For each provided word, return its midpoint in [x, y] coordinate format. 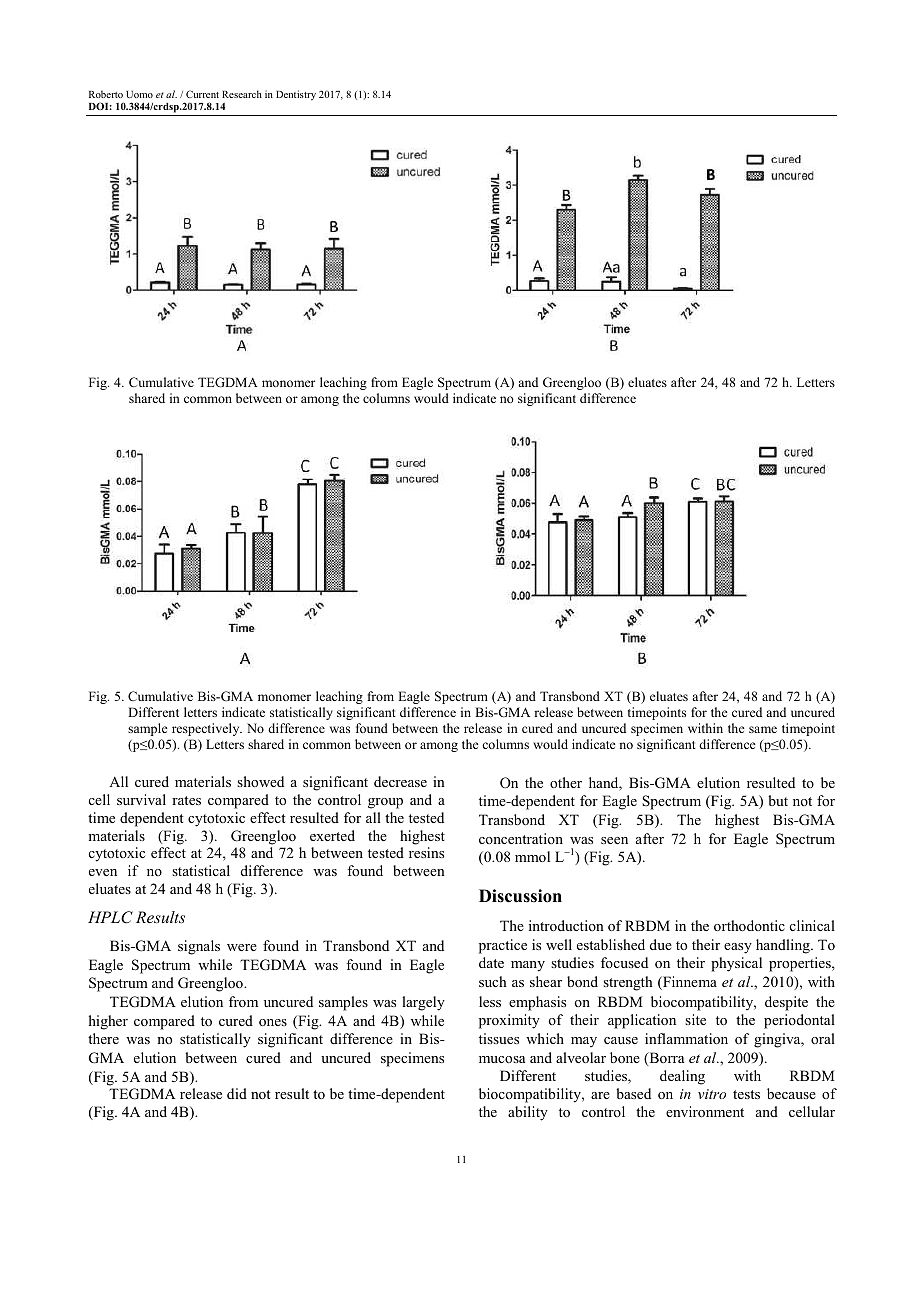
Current [202, 94]
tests [746, 1094]
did [237, 1093]
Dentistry [296, 95]
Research [242, 94]
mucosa [502, 1059]
